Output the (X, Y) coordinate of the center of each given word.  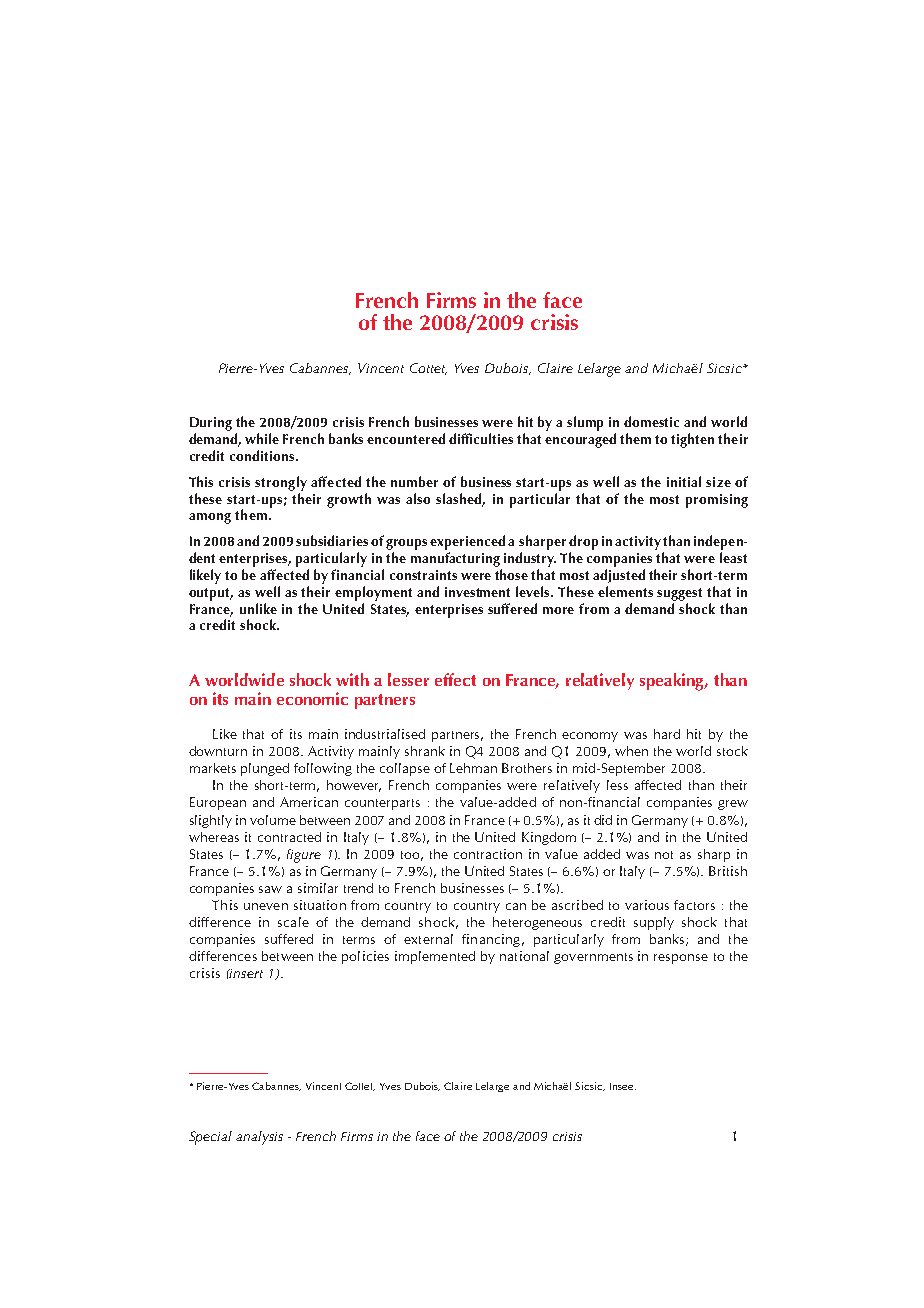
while (262, 438)
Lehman (473, 768)
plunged (265, 769)
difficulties (481, 438)
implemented (435, 957)
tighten (692, 440)
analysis (259, 1138)
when (631, 751)
